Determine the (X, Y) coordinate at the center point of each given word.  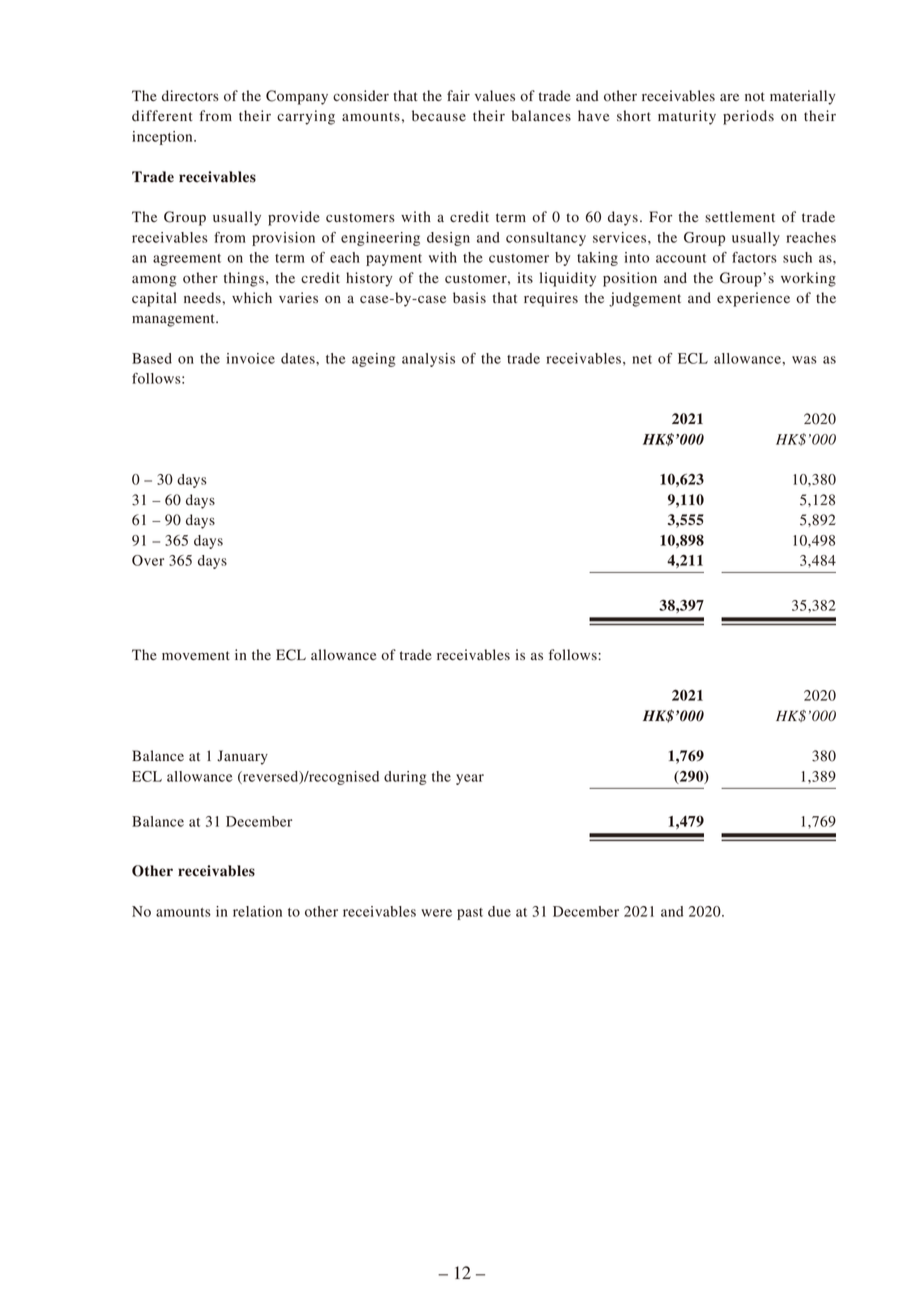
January (242, 757)
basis (469, 298)
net (642, 359)
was (804, 360)
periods (748, 117)
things (244, 279)
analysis (428, 360)
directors (190, 95)
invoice (251, 358)
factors (754, 257)
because (439, 116)
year (470, 779)
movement (196, 656)
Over (148, 560)
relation (257, 911)
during (405, 778)
